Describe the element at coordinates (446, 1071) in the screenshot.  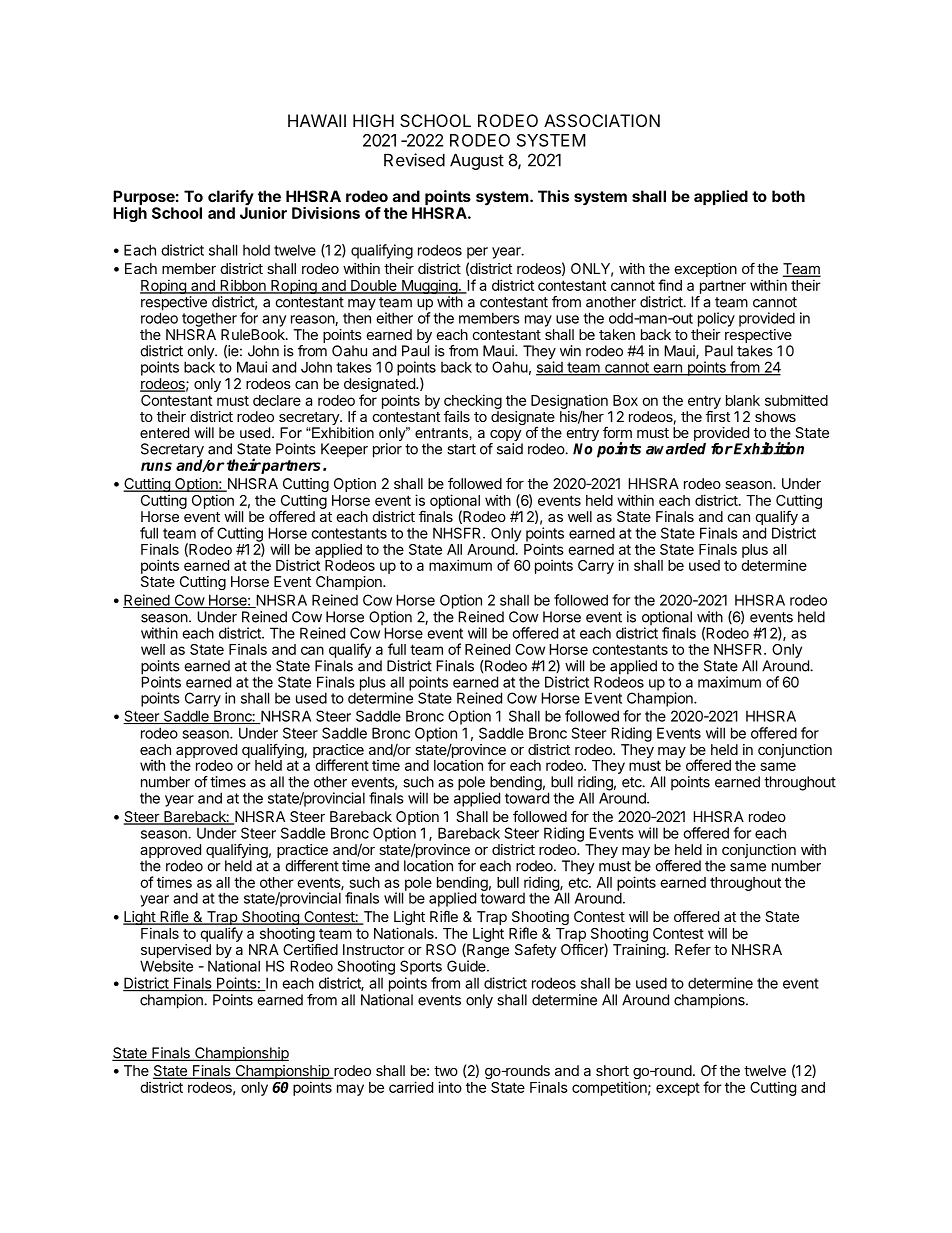
I see `two` at that location.
